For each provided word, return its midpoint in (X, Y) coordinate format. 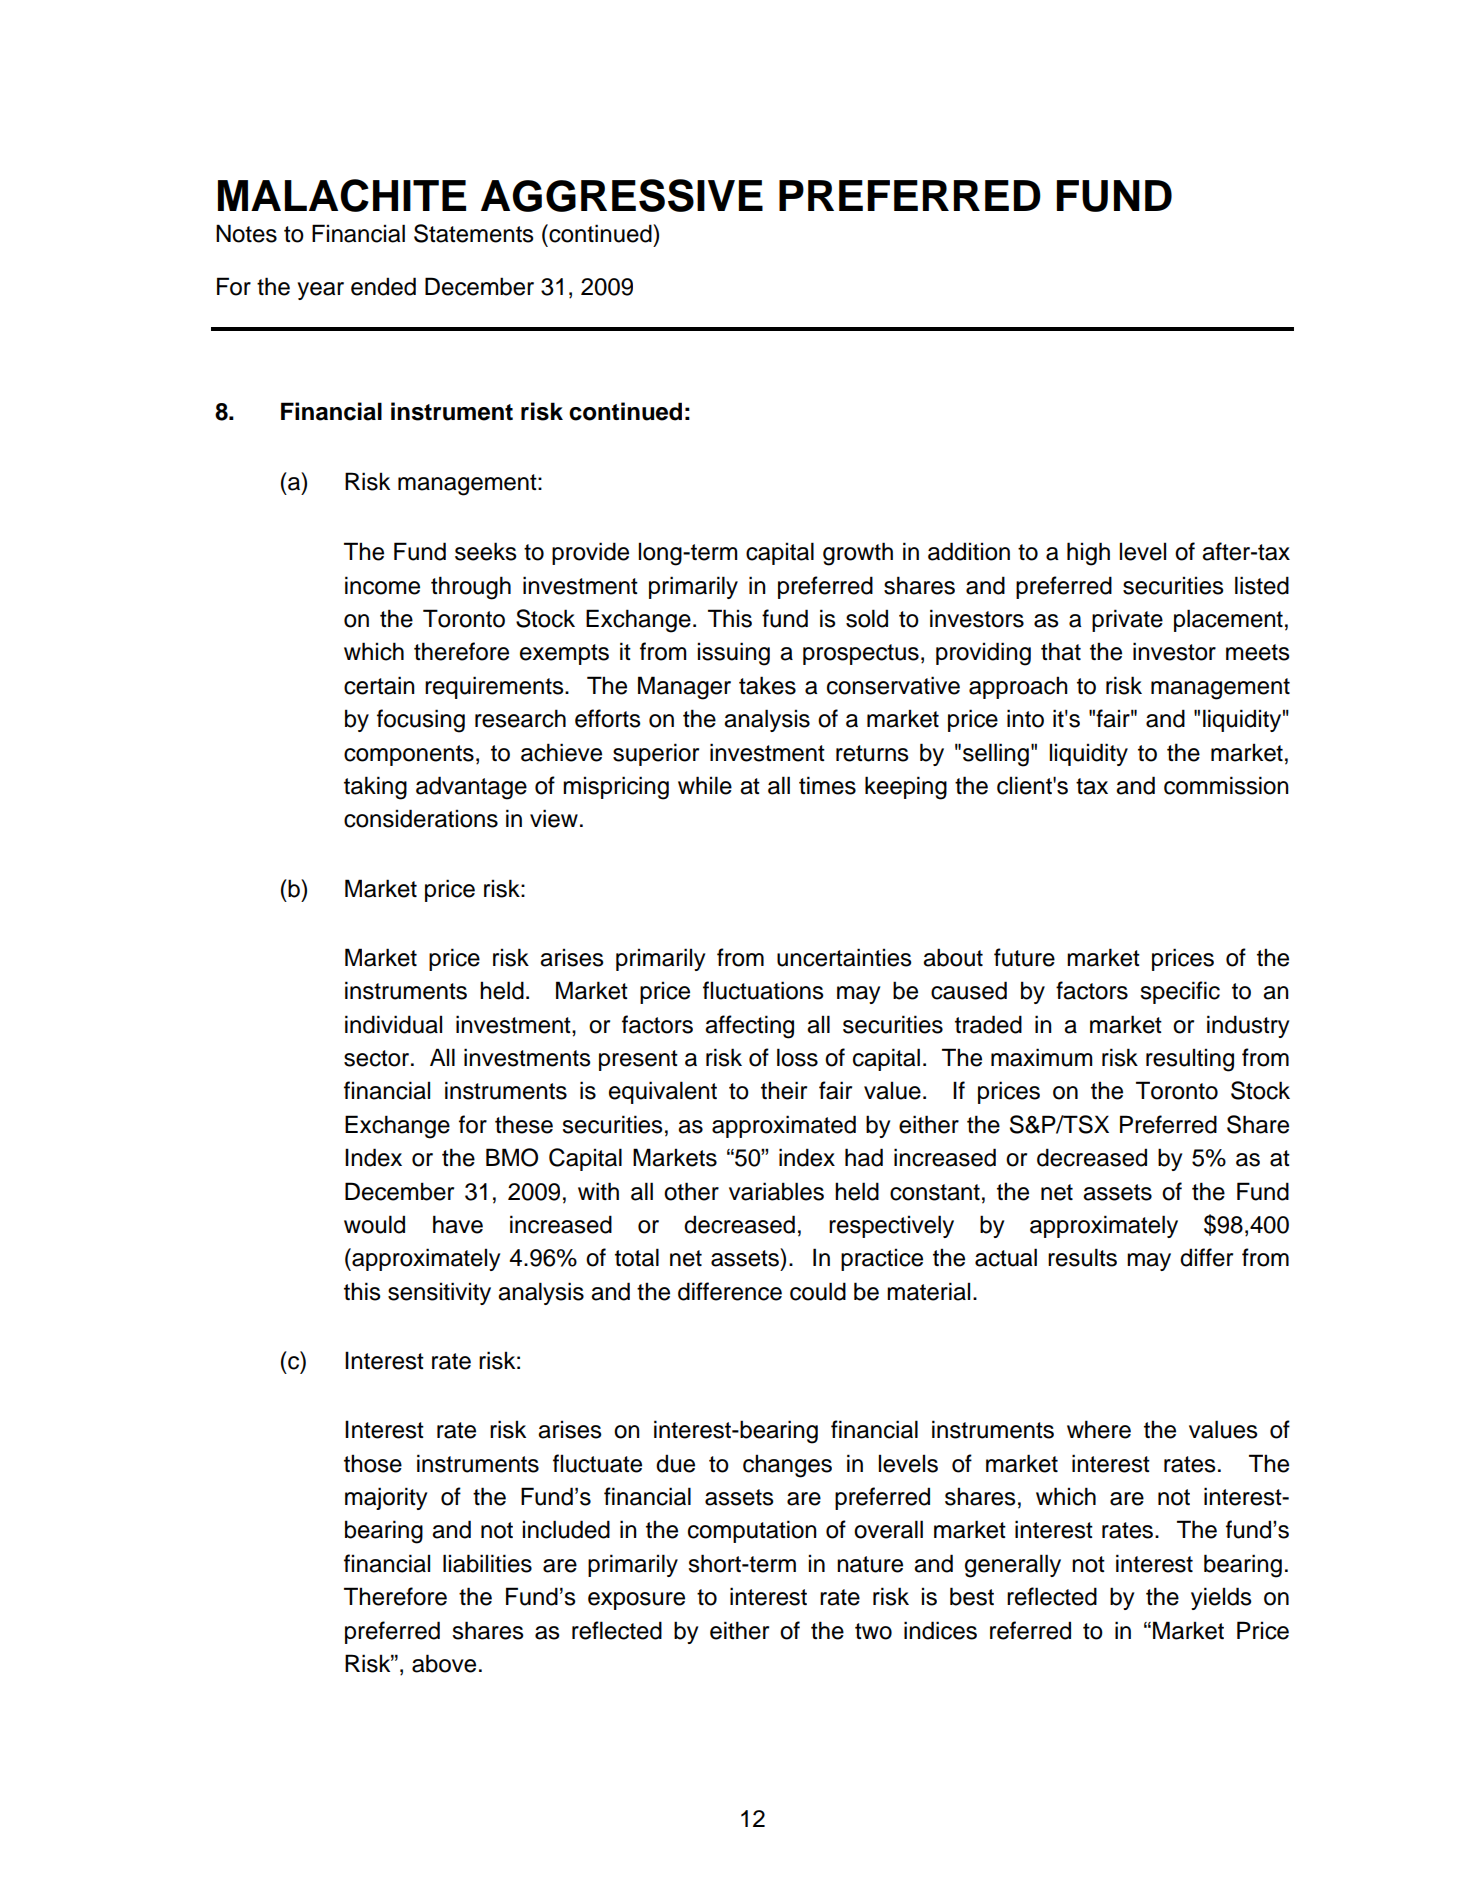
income (382, 585)
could (818, 1291)
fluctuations (763, 990)
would (374, 1224)
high (1088, 554)
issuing (734, 654)
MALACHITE (342, 195)
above (444, 1663)
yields (1221, 1598)
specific (1180, 992)
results (1082, 1257)
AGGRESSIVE (622, 195)
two (873, 1631)
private (1127, 620)
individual (393, 1024)
